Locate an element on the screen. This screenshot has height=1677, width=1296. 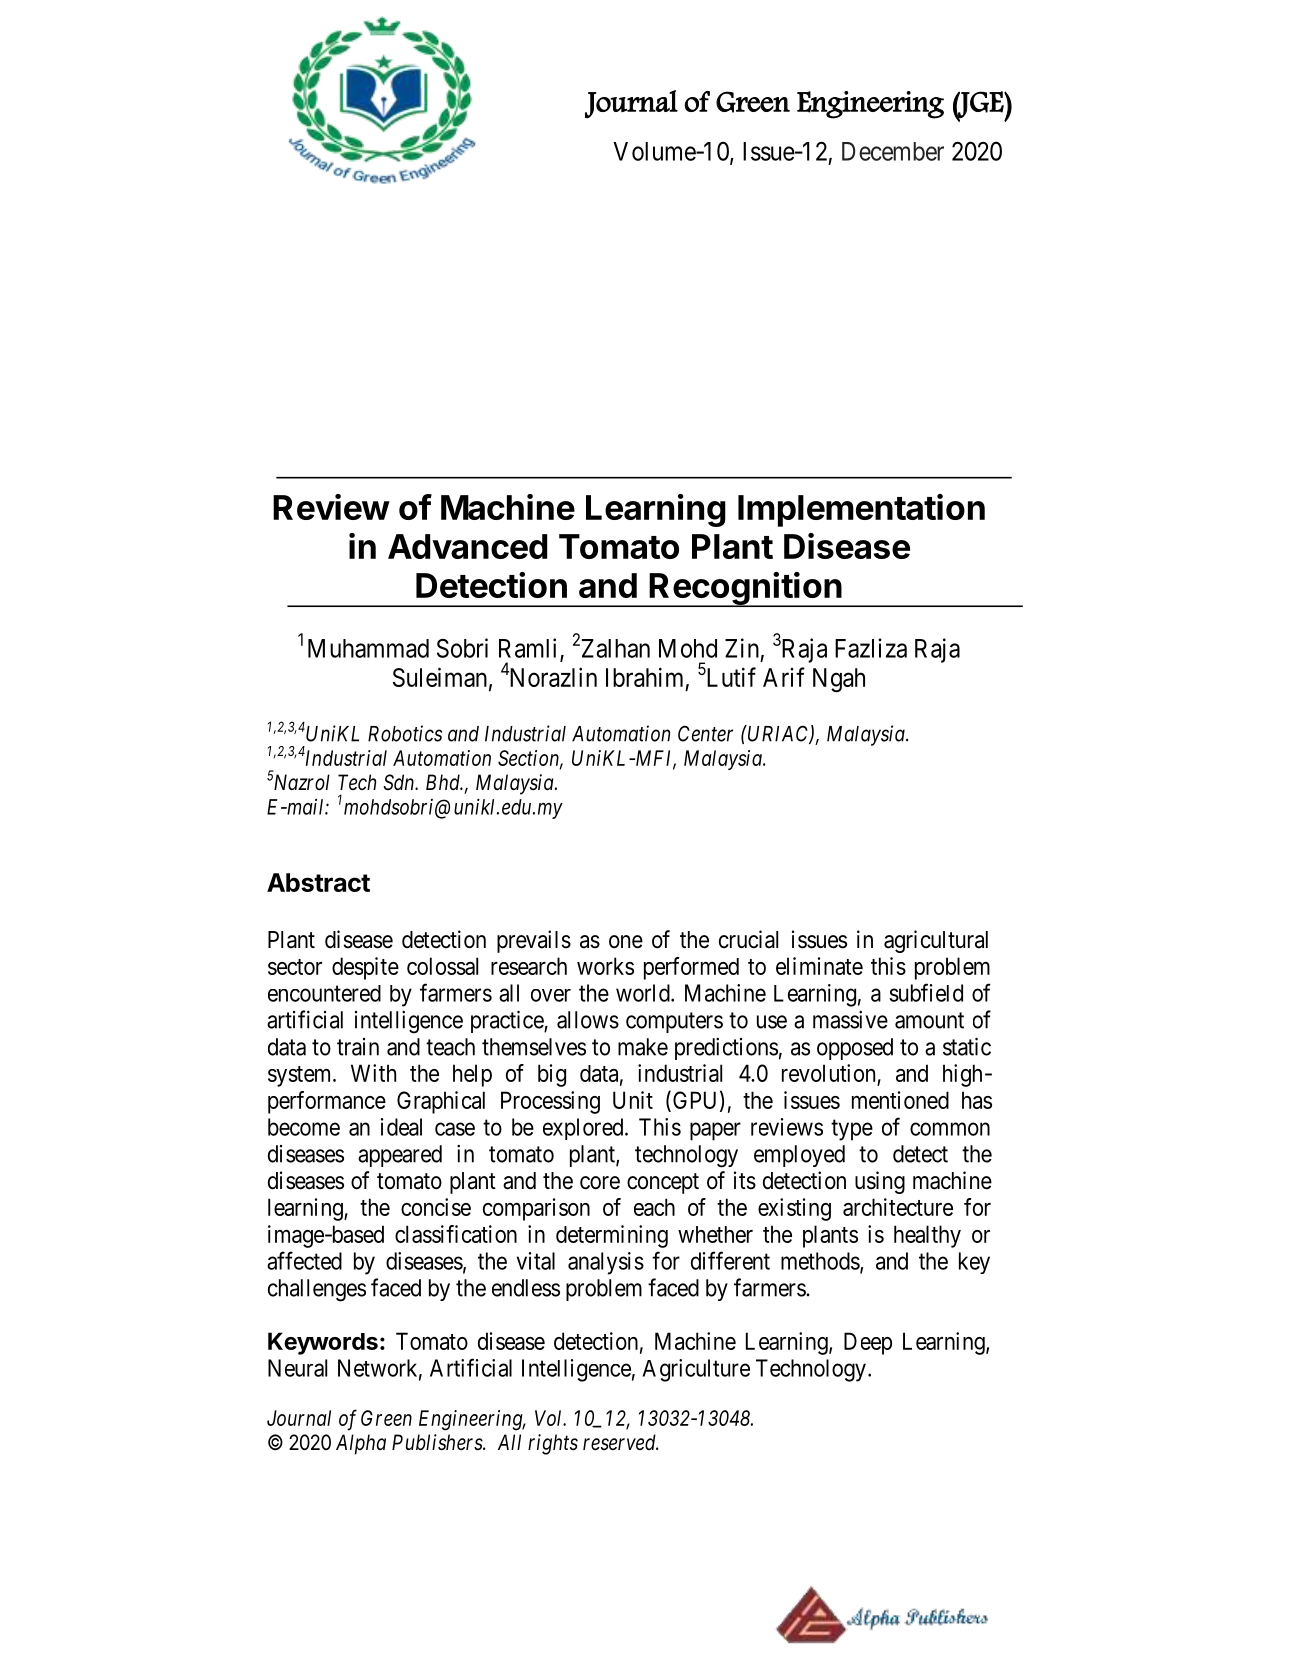
using is located at coordinates (880, 1182).
